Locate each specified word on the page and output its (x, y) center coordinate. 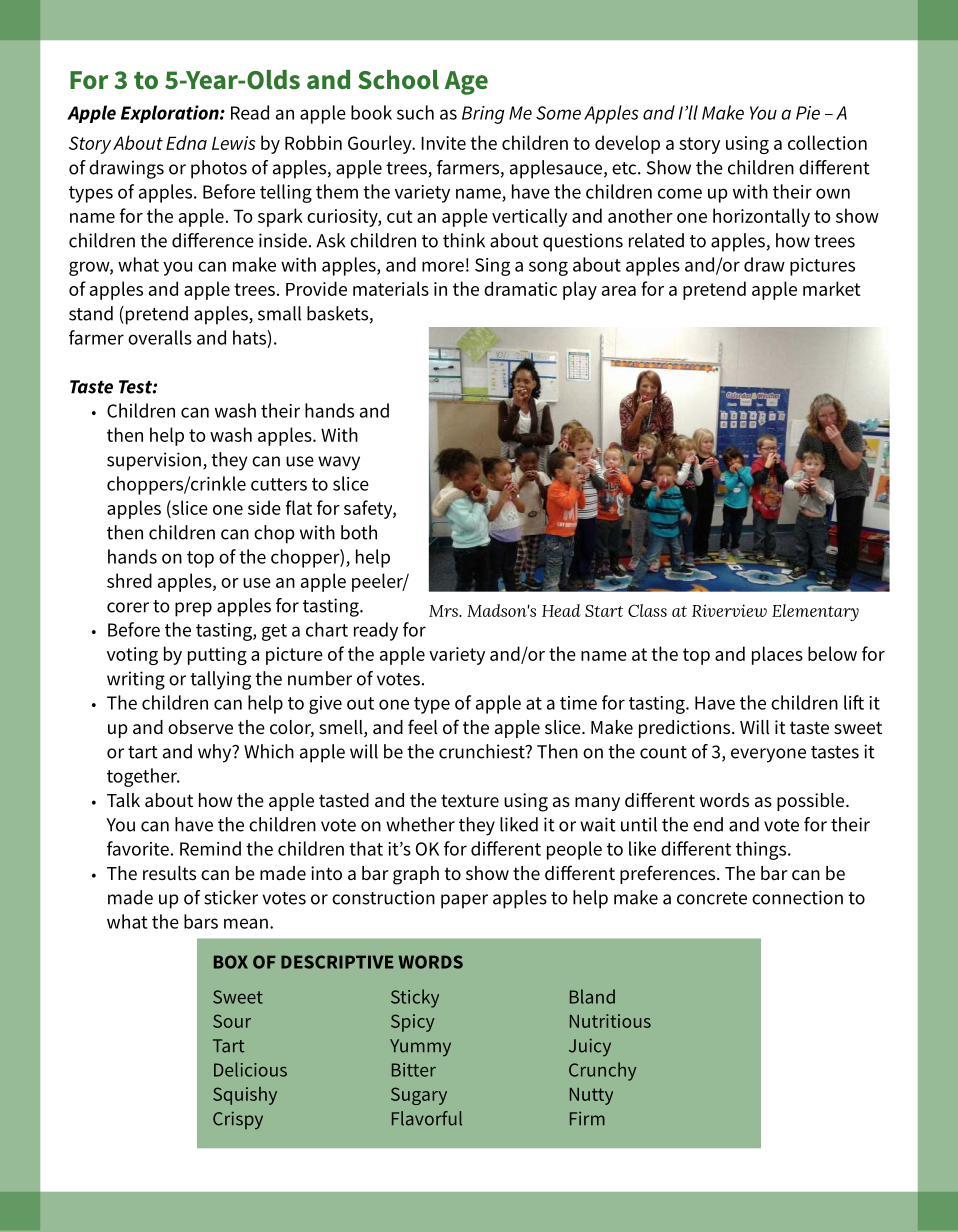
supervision (154, 461)
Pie (808, 113)
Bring (483, 115)
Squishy (245, 1096)
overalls (160, 337)
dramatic (520, 288)
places (777, 655)
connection (797, 897)
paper (464, 901)
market (832, 288)
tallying (220, 680)
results (169, 873)
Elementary (815, 612)
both (359, 532)
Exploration (171, 114)
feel (422, 726)
